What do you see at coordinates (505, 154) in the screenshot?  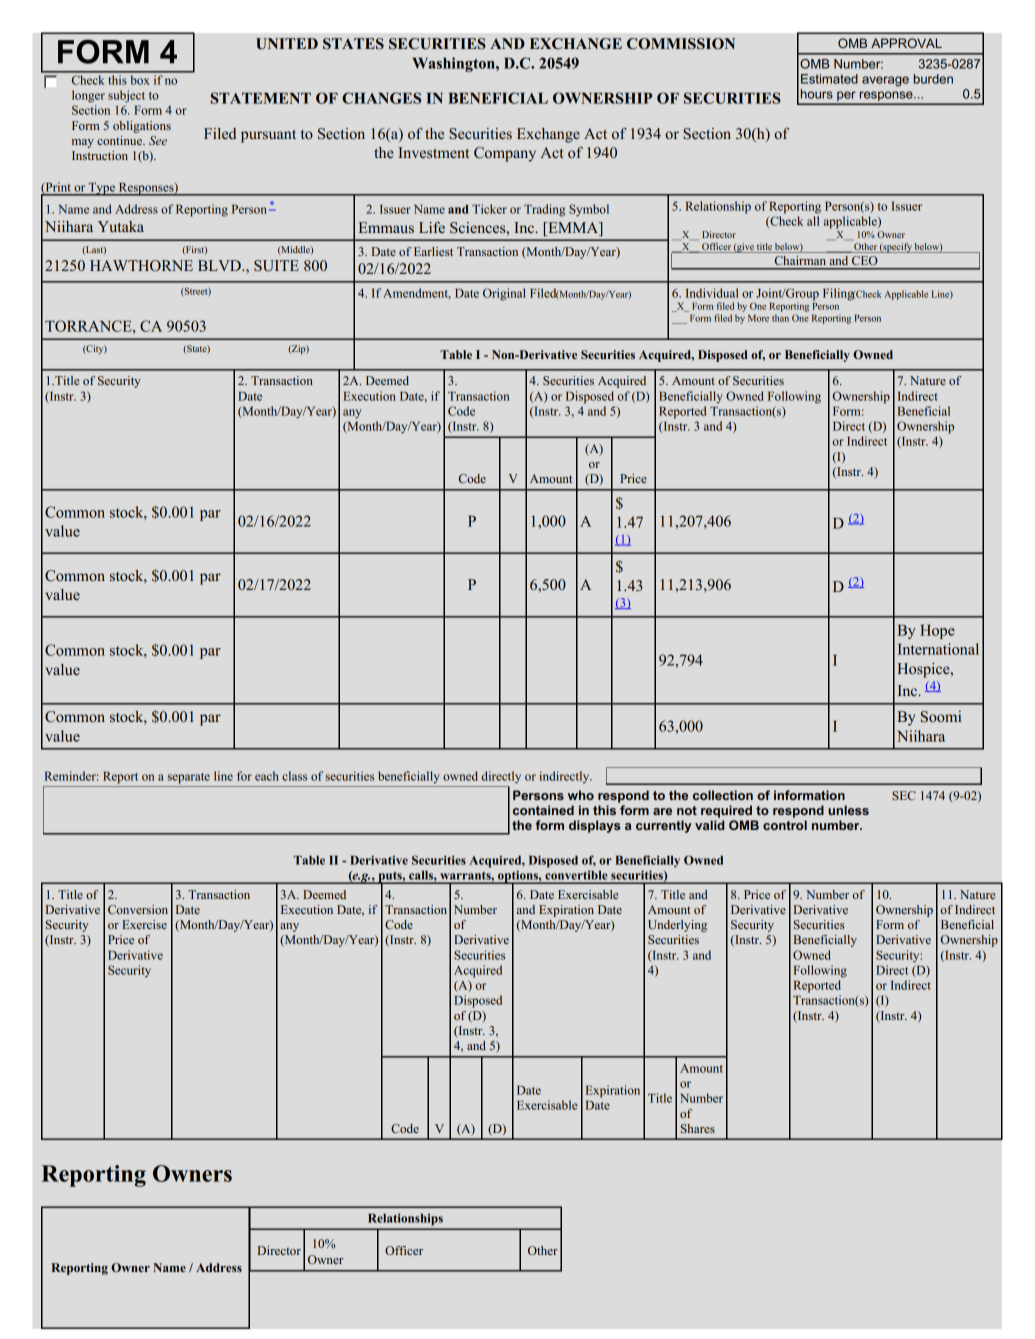 I see `Company` at bounding box center [505, 154].
